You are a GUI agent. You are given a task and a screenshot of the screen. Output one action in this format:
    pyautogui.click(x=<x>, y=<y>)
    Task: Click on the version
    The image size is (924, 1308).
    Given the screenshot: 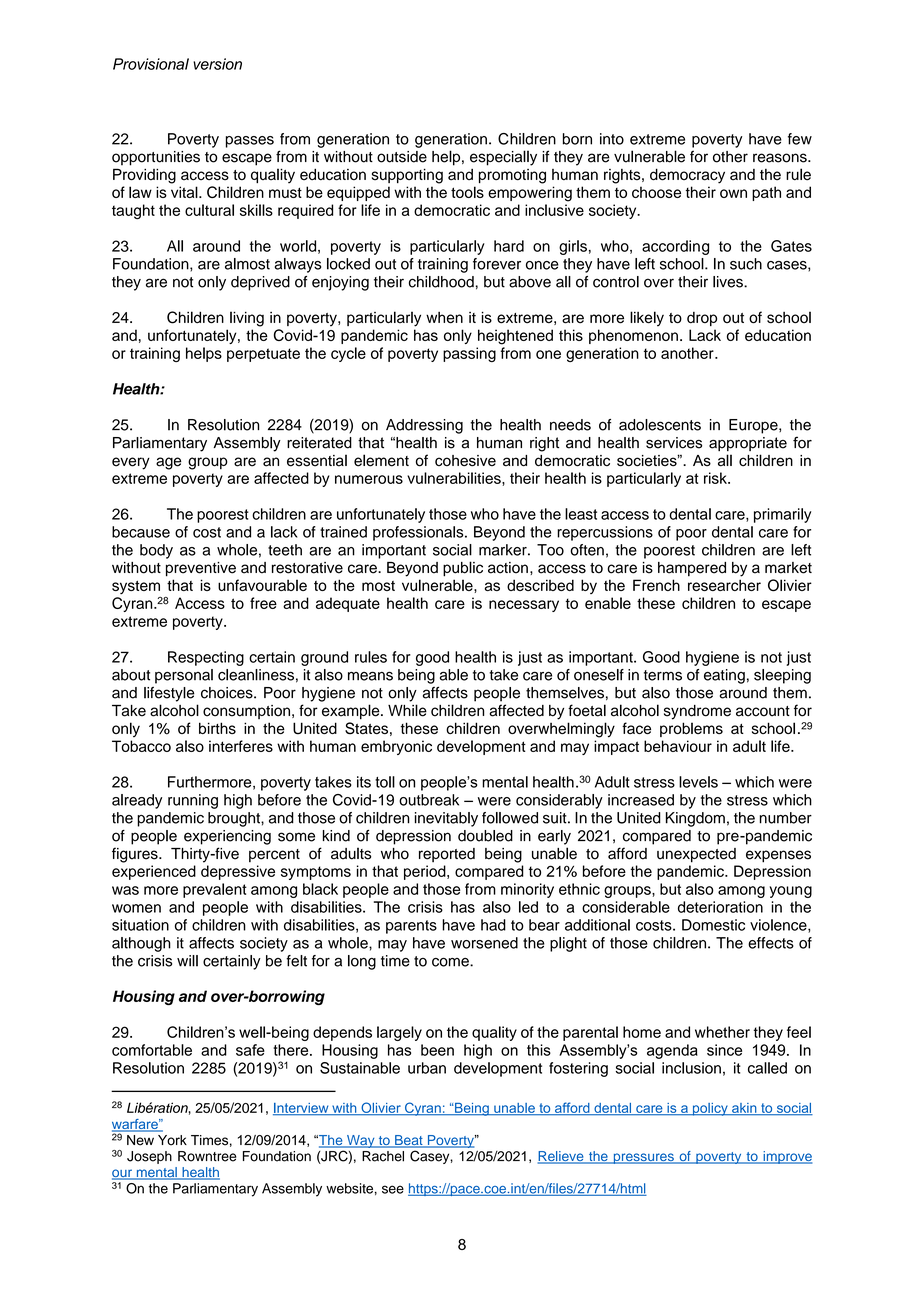 What is the action you would take?
    pyautogui.click(x=217, y=64)
